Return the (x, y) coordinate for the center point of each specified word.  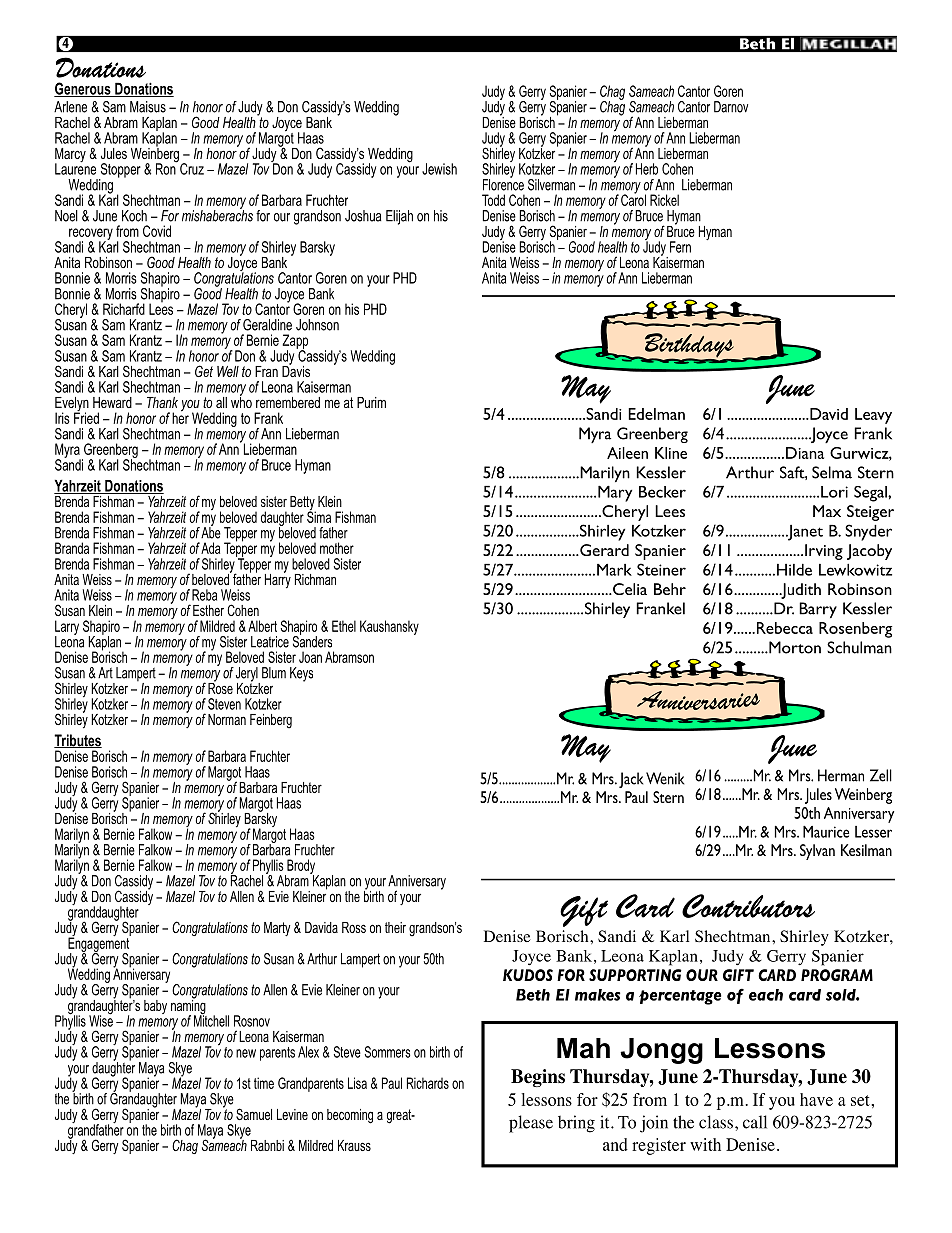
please (531, 1124)
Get (204, 371)
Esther (208, 610)
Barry (818, 610)
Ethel (344, 626)
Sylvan (817, 852)
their (395, 927)
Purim (371, 402)
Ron (167, 168)
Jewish (439, 169)
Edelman (656, 414)
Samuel (254, 1114)
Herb (647, 169)
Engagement (99, 944)
